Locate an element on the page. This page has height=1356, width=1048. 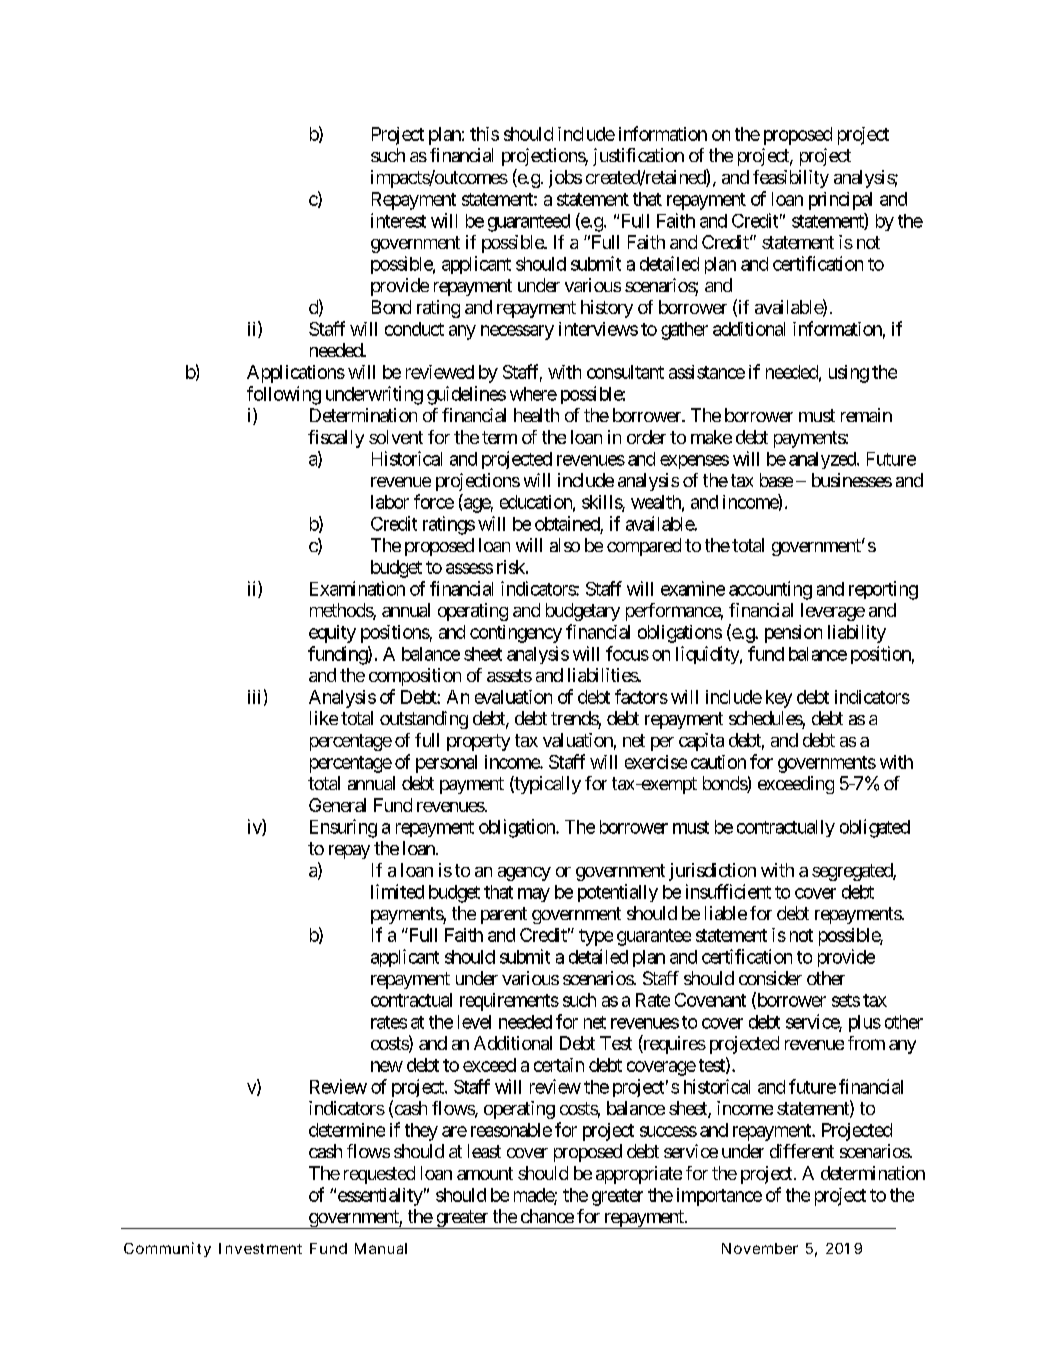
key is located at coordinates (779, 699).
